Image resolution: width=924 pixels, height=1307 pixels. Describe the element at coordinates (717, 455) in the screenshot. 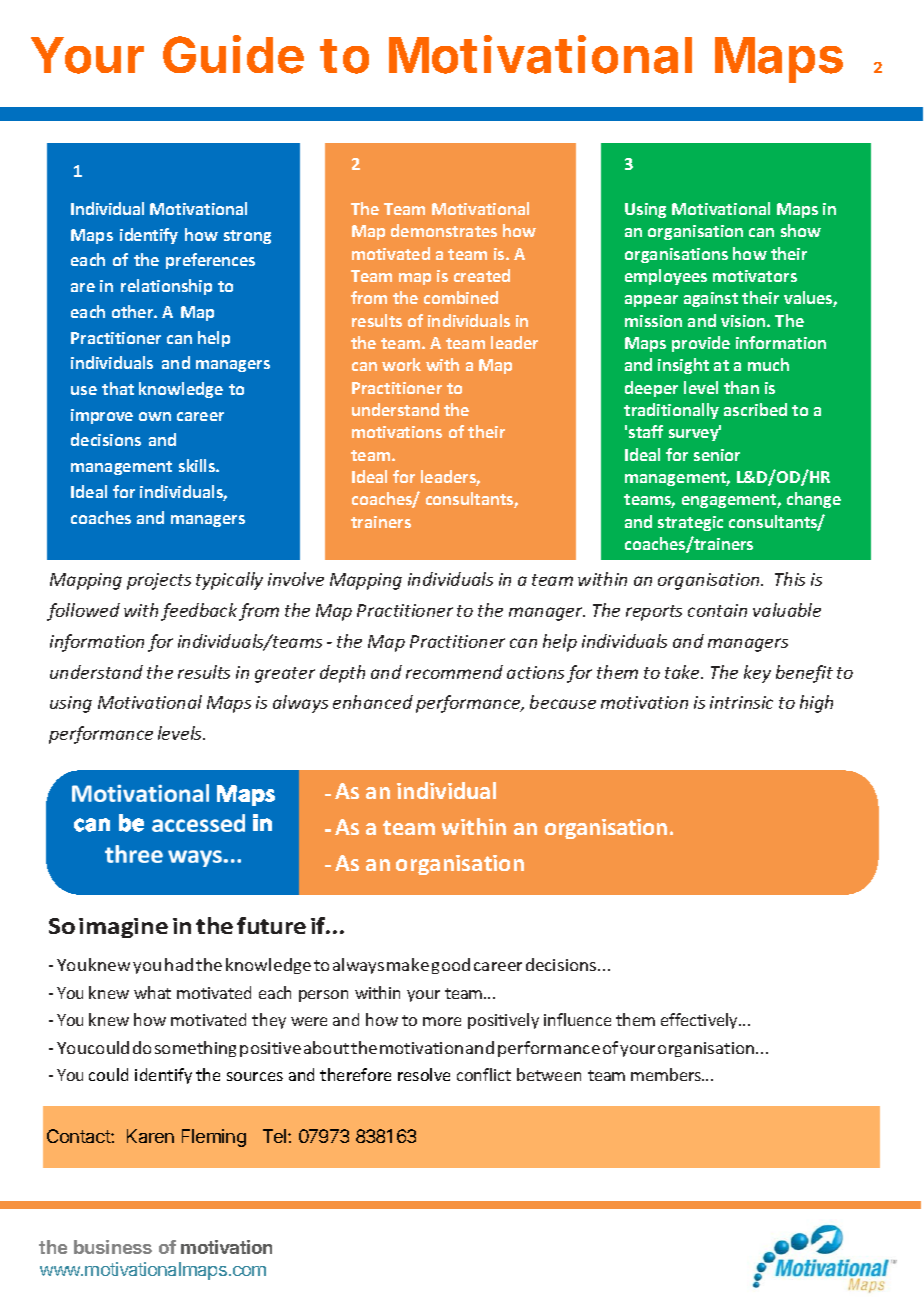

I see `senior` at that location.
